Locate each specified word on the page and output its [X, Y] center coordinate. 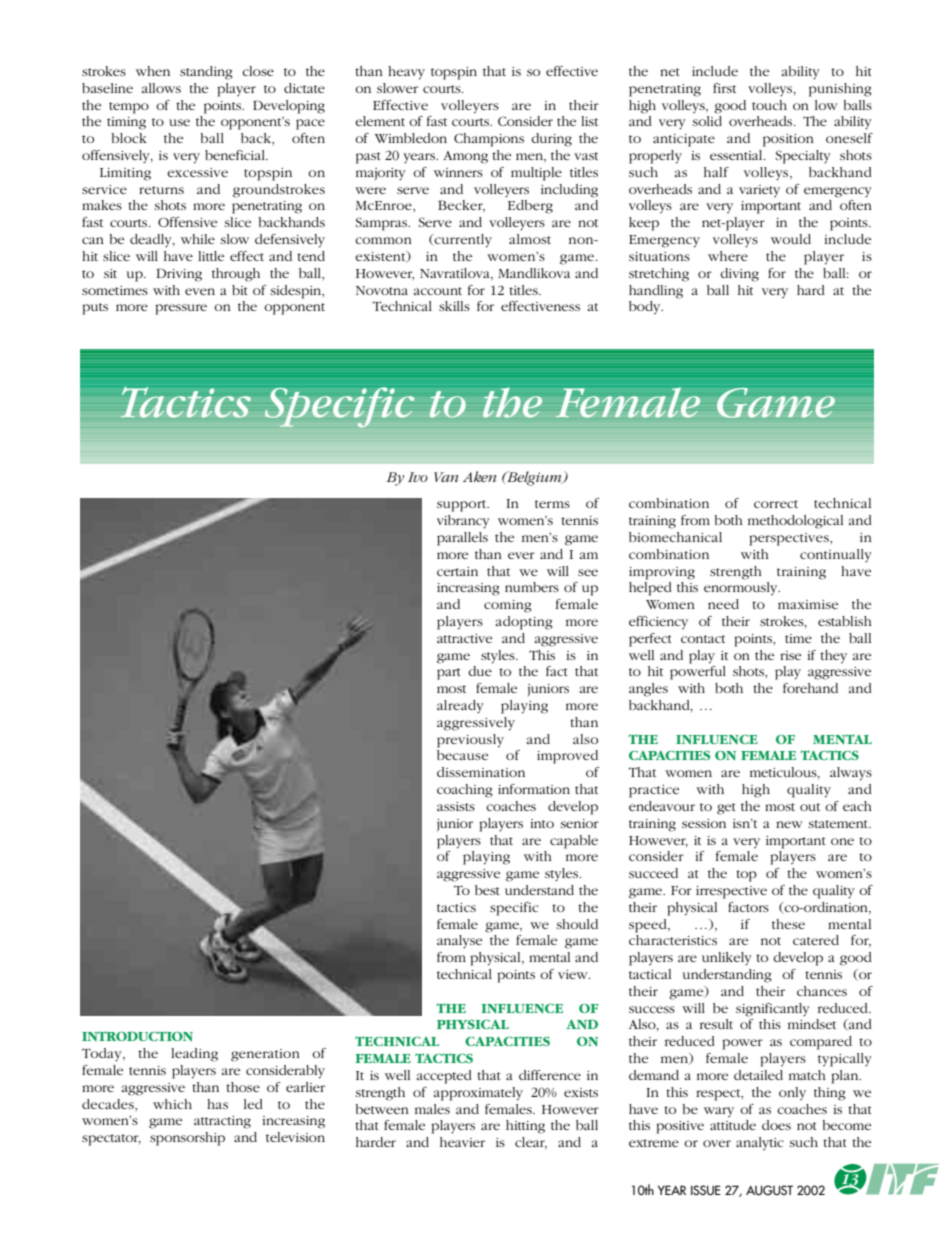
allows [161, 88]
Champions [489, 140]
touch [769, 105]
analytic [760, 1143]
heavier [462, 1142]
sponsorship [187, 1139]
